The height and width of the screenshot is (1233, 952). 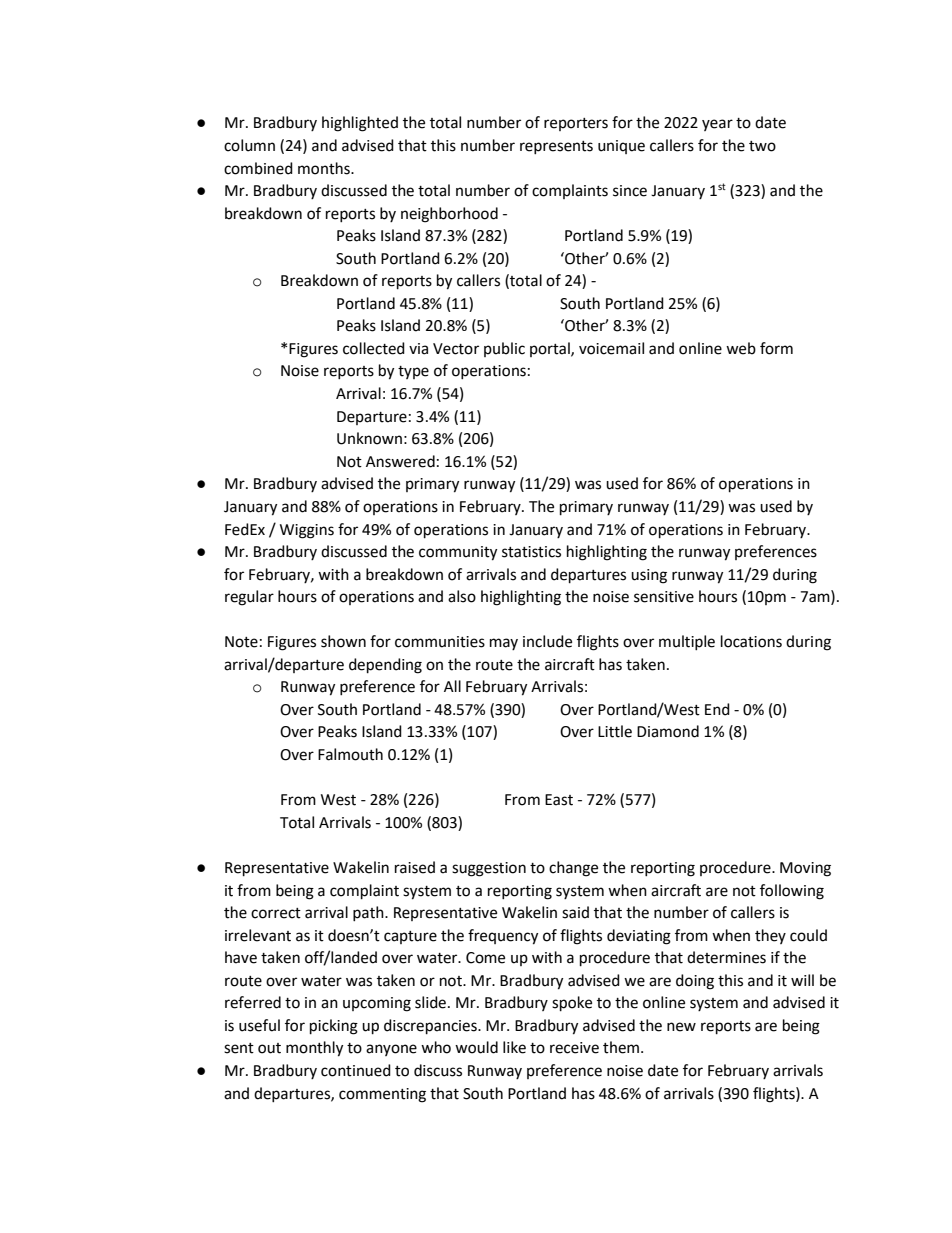 I want to click on new, so click(x=681, y=1027).
